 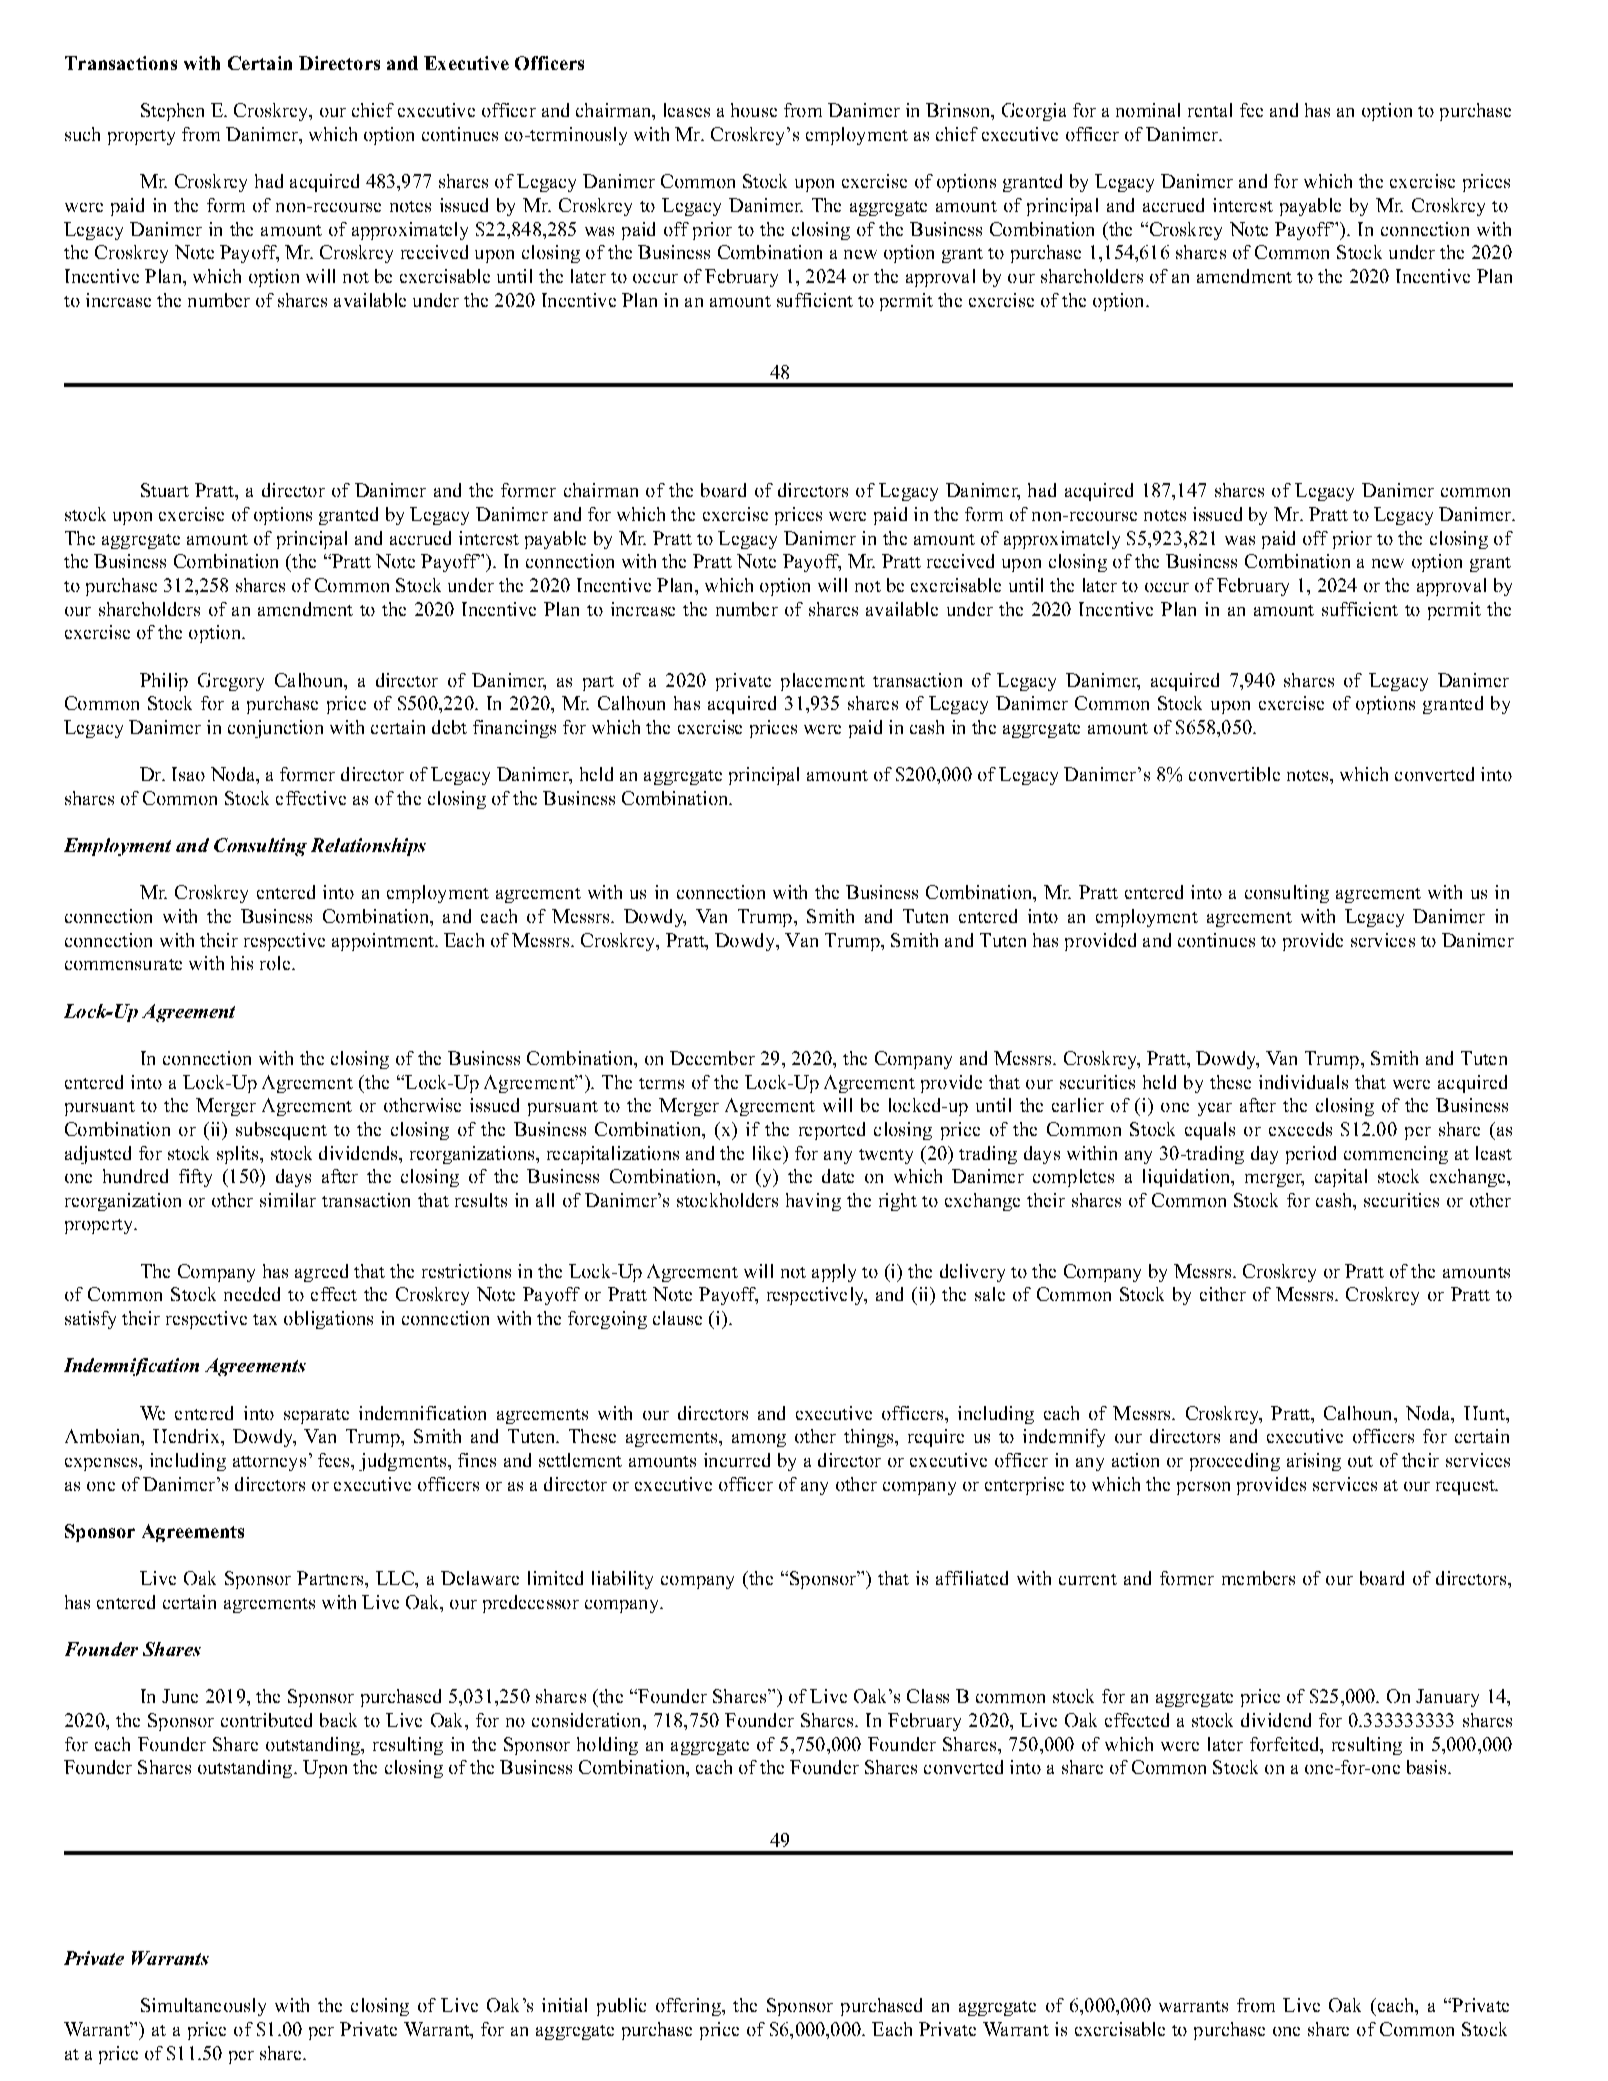 What do you see at coordinates (242, 963) in the screenshot?
I see `his` at bounding box center [242, 963].
